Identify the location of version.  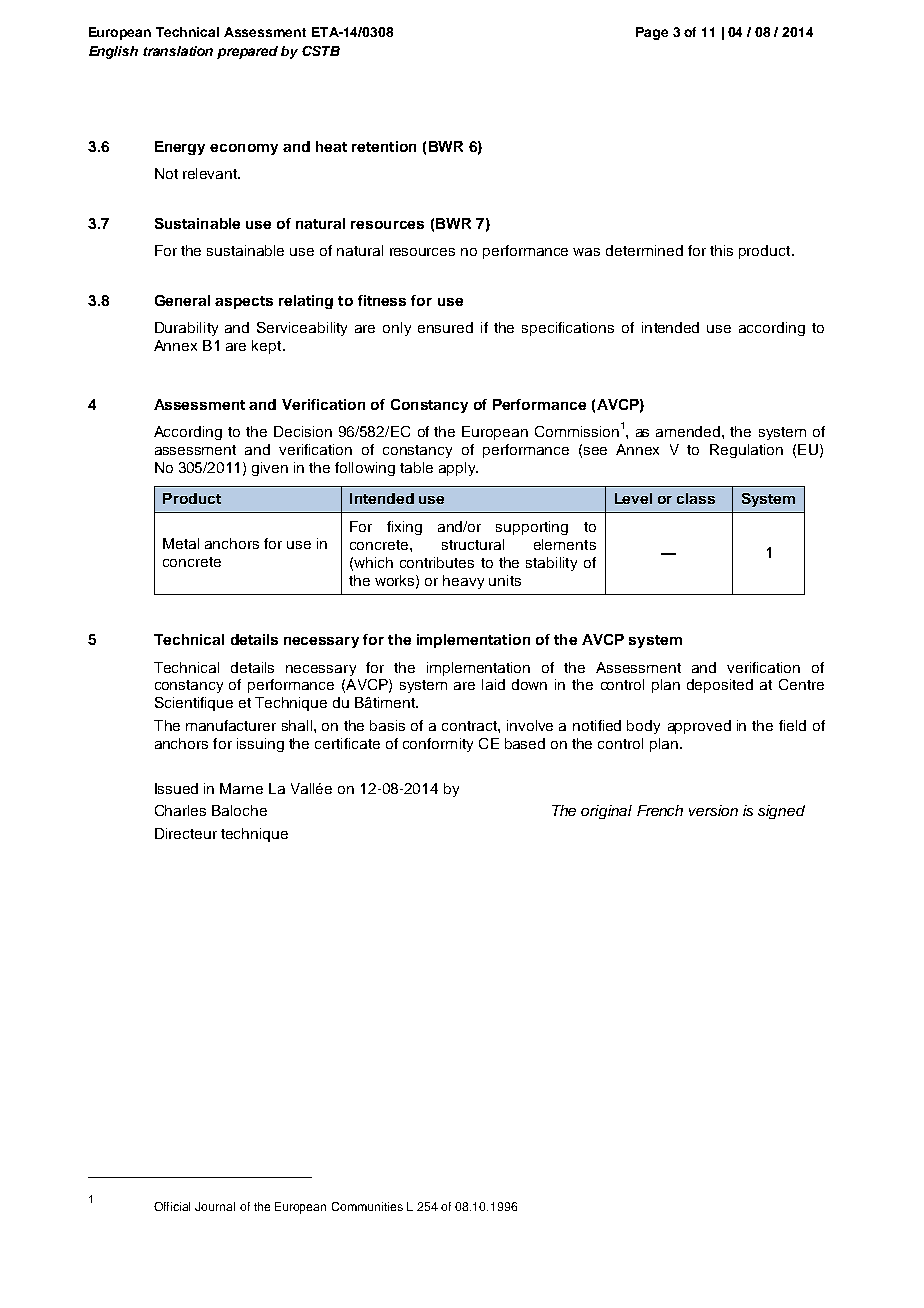
(713, 810).
